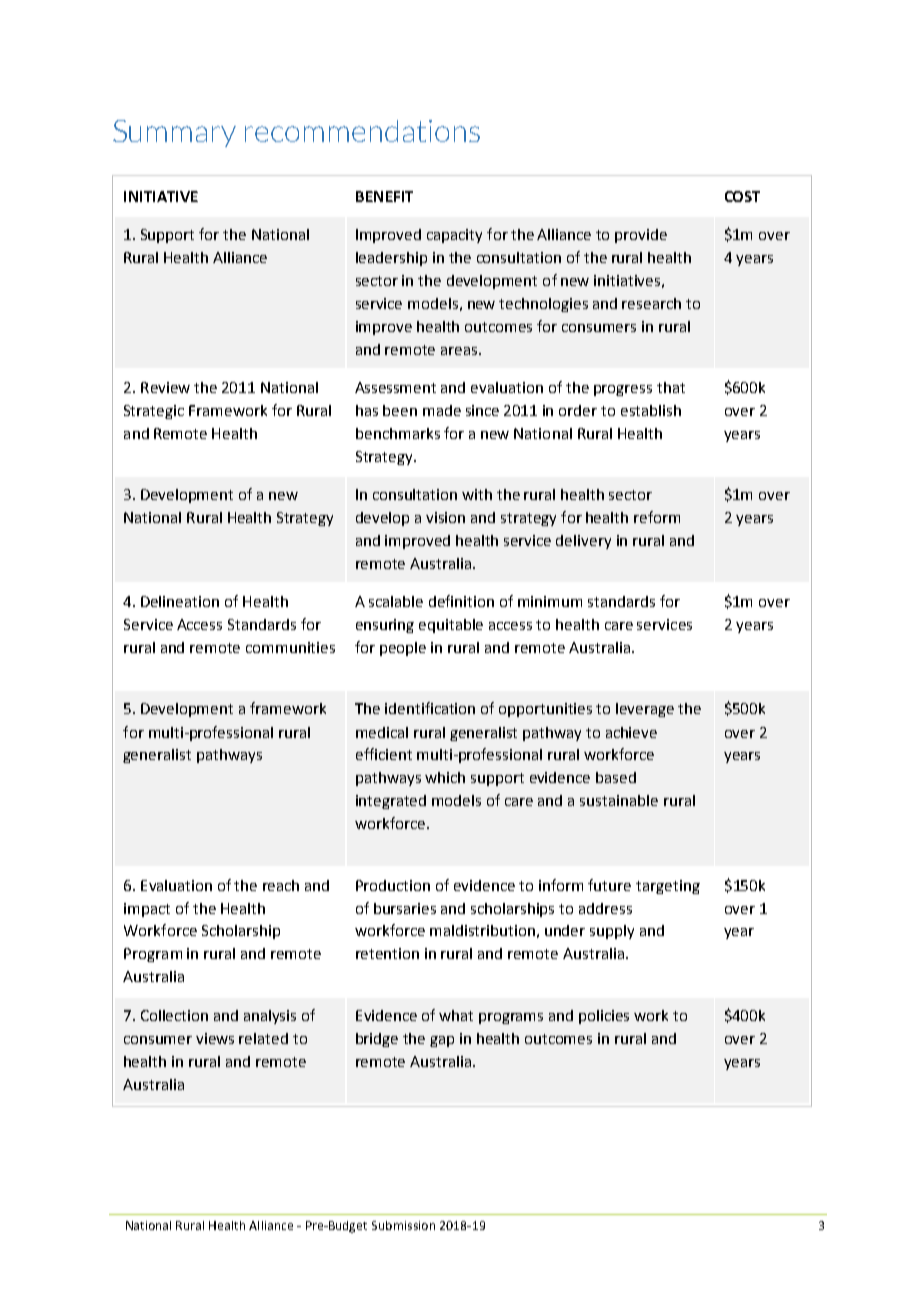 This screenshot has height=1308, width=924. What do you see at coordinates (742, 196) in the screenshot?
I see `COST` at bounding box center [742, 196].
